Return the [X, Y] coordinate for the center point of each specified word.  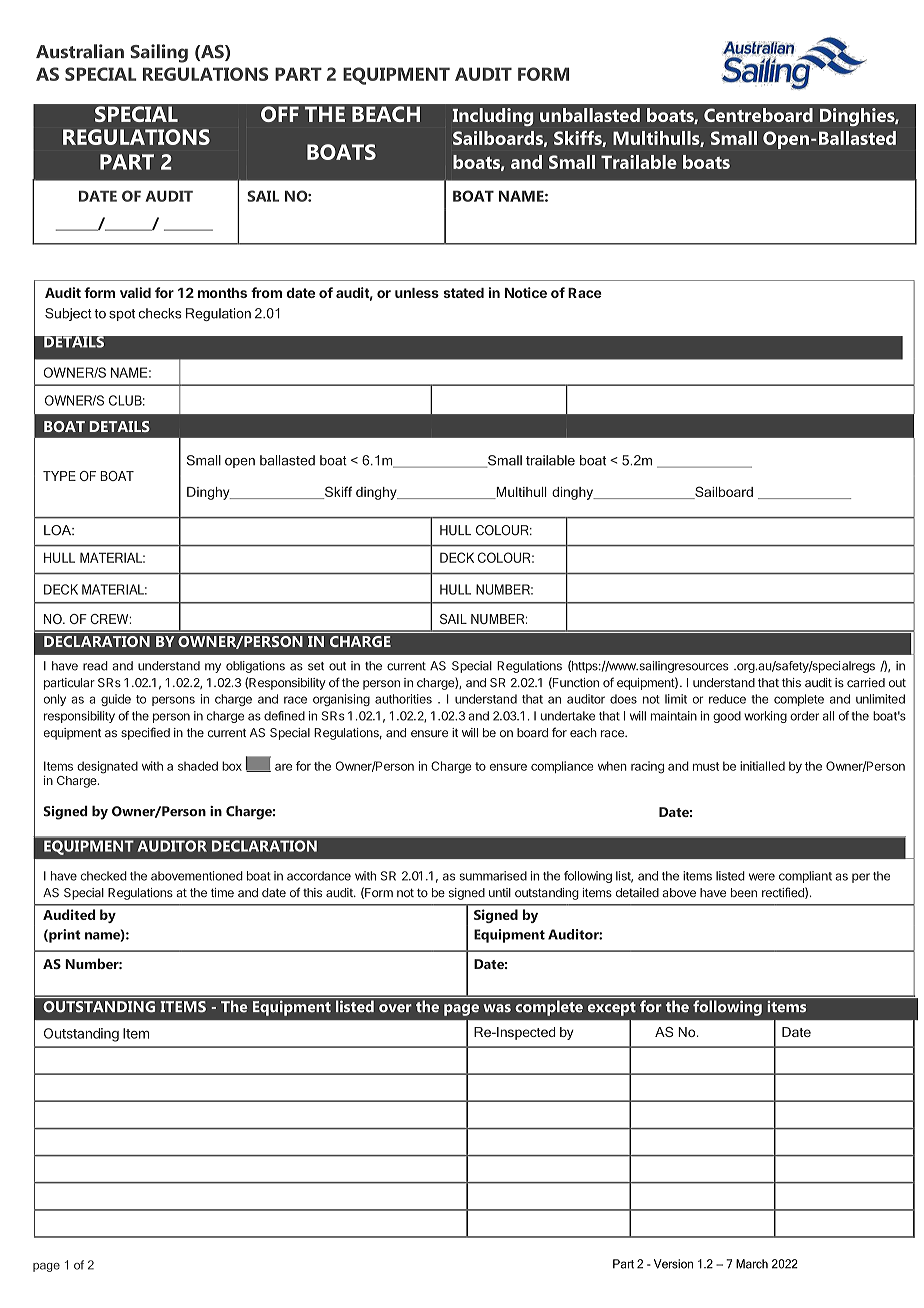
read [95, 666]
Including [493, 117]
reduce [727, 699]
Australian [80, 51]
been [744, 893]
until [500, 892]
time [222, 892]
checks [160, 313]
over [395, 1008]
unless [417, 293]
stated [463, 293]
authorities [403, 699]
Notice [526, 292]
